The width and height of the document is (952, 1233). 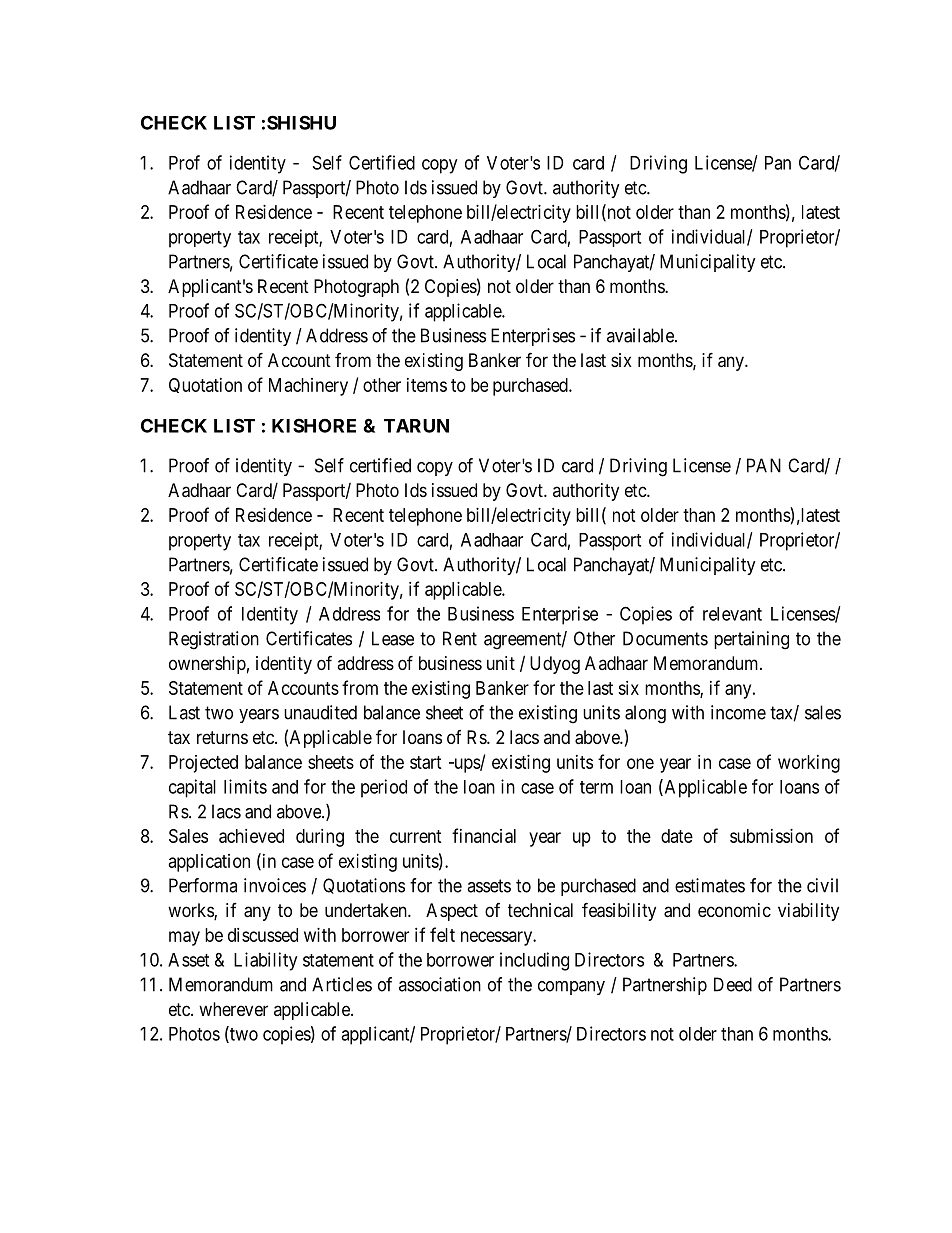 I want to click on Liability, so click(x=265, y=961).
